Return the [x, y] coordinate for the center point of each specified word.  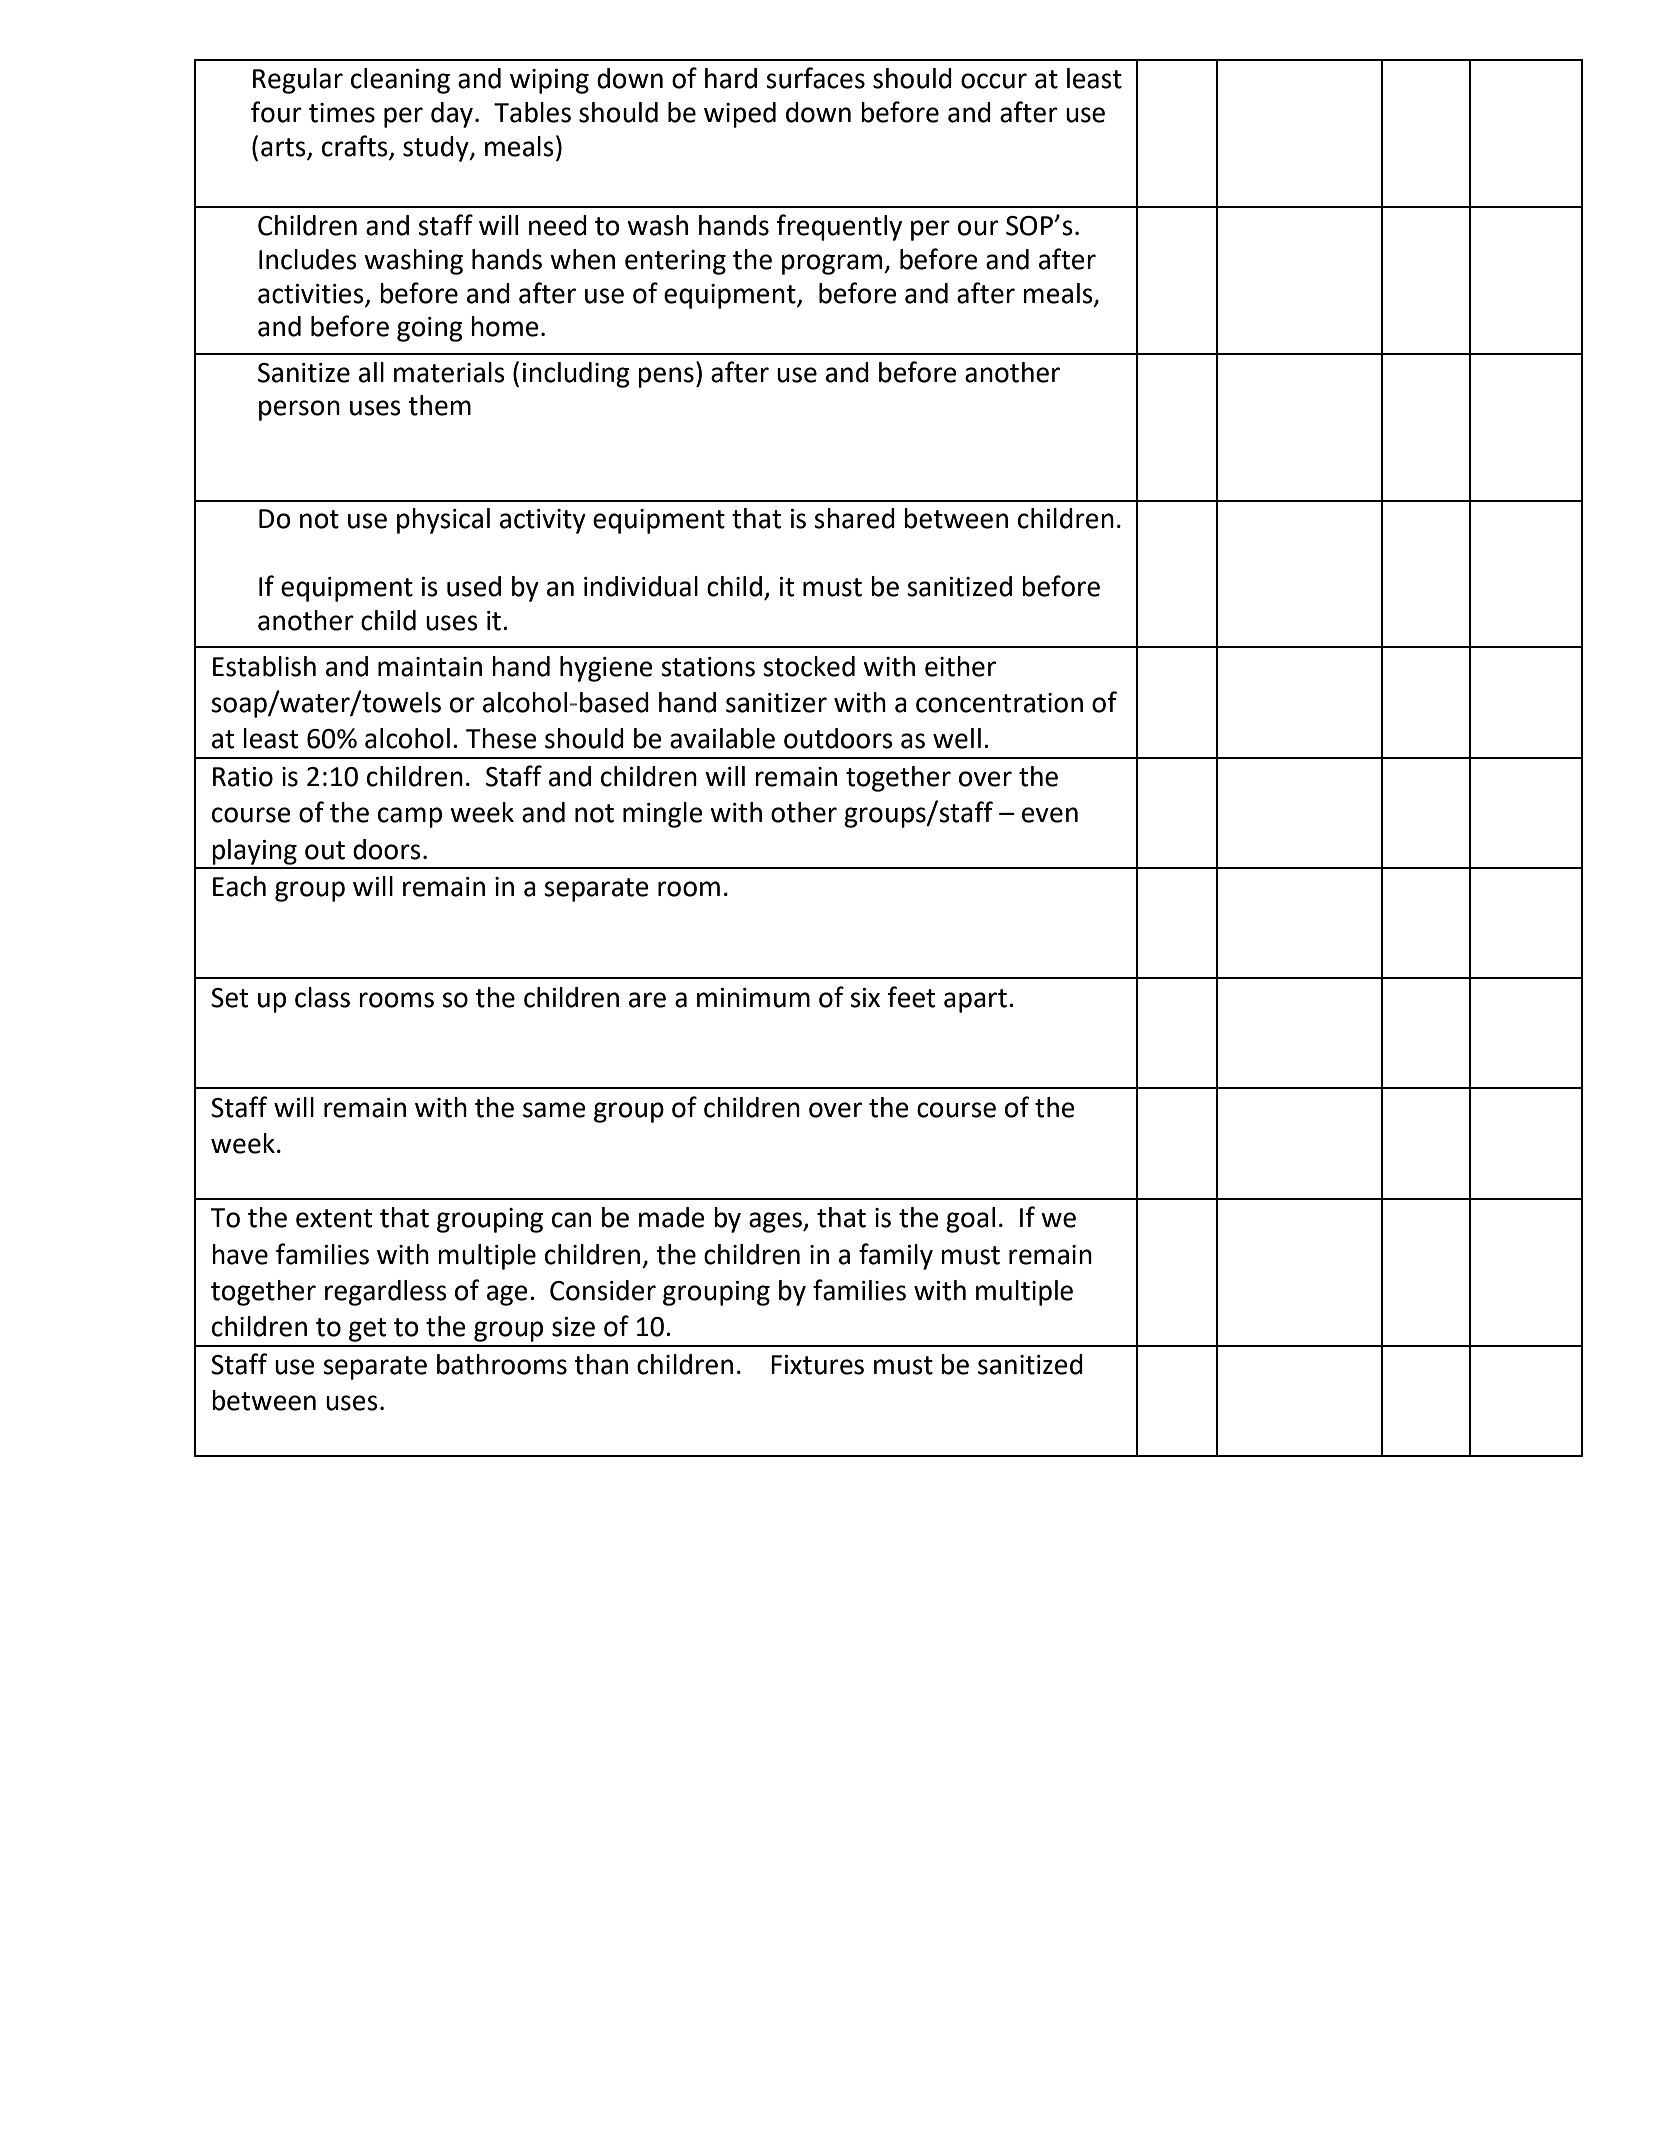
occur [994, 81]
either [960, 666]
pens [666, 377]
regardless [386, 1293]
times [342, 113]
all [371, 372]
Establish [264, 666]
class [322, 997]
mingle [663, 815]
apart [975, 1001]
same [554, 1110]
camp [410, 817]
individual [641, 586]
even [1050, 815]
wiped [740, 115]
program [833, 264]
